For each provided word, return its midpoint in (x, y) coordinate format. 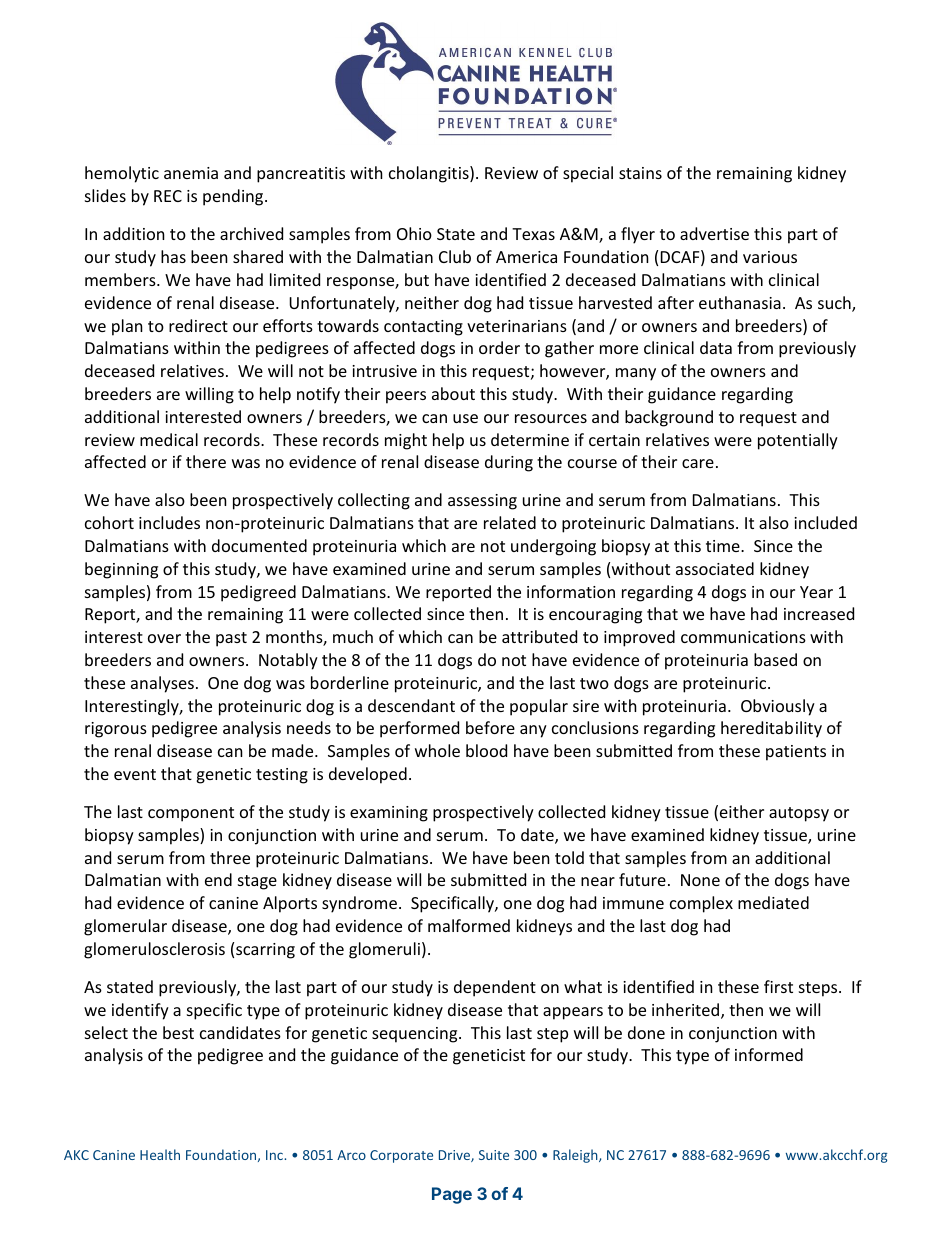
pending (234, 197)
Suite (494, 1155)
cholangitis (430, 174)
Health (160, 1154)
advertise (714, 233)
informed (769, 1054)
